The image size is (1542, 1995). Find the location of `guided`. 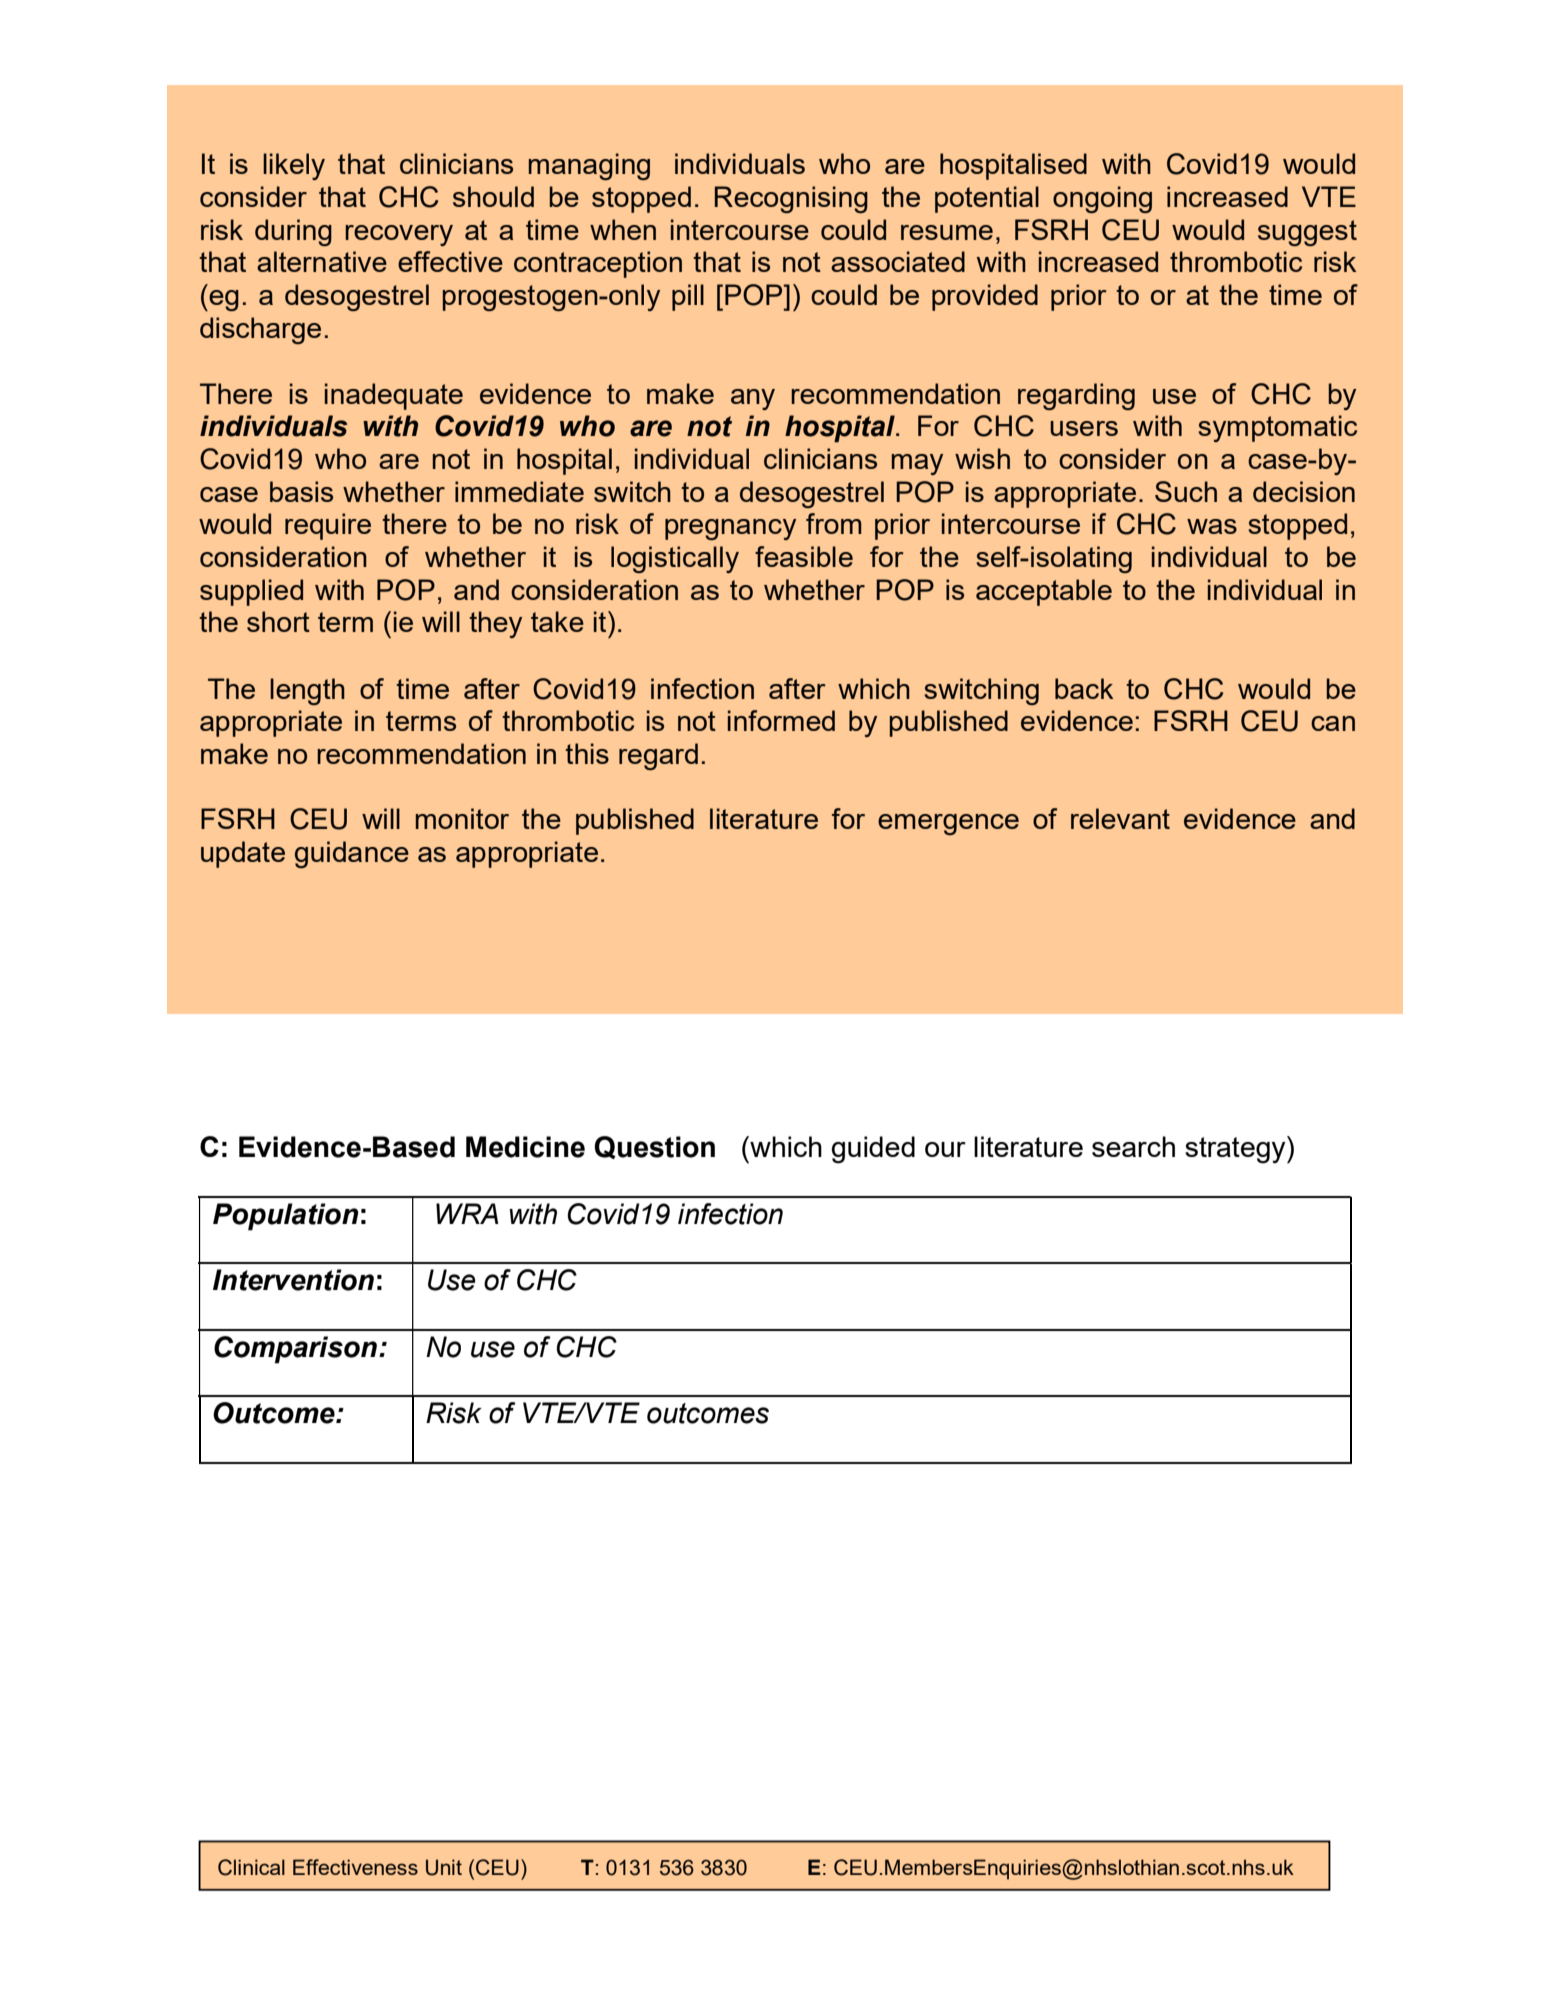

guided is located at coordinates (873, 1150).
